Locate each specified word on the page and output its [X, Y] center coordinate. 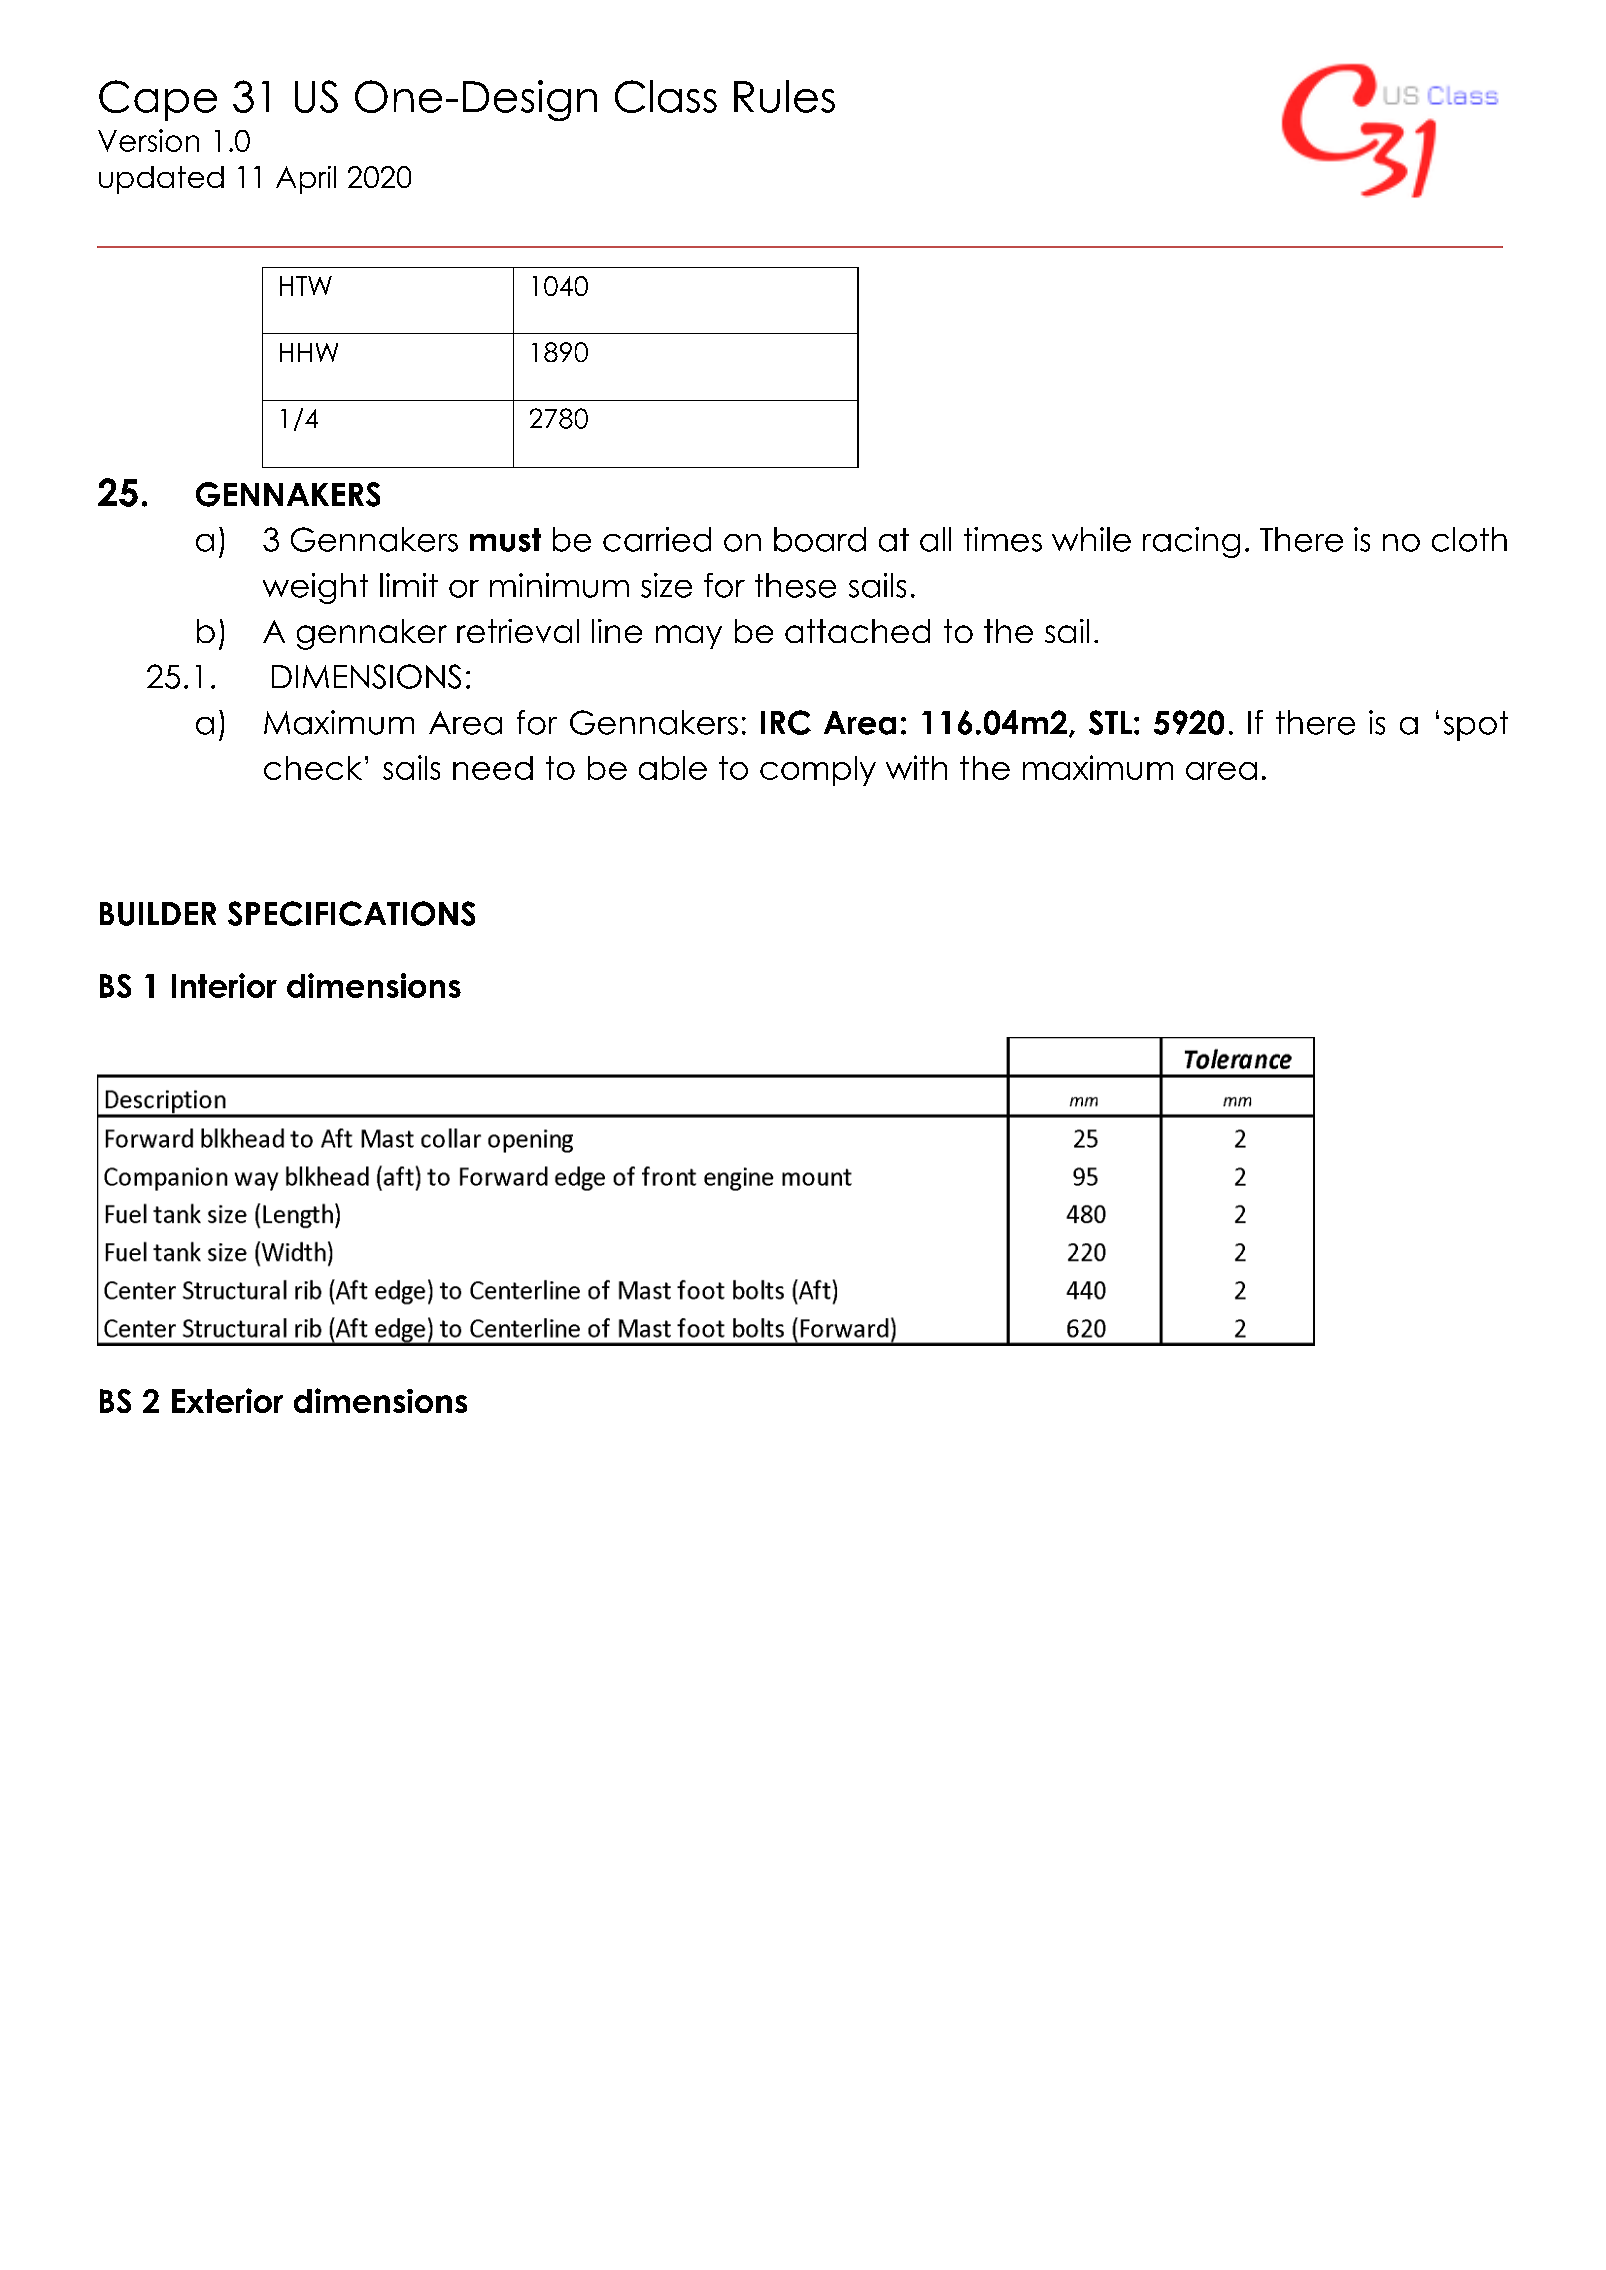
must [505, 540]
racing [1191, 542]
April [306, 180]
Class [666, 96]
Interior [224, 985]
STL [1110, 722]
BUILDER [158, 914]
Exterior [227, 1400]
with [916, 767]
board [820, 539]
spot [1476, 726]
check [313, 768]
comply [818, 771]
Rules [784, 96]
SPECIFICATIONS [351, 913]
